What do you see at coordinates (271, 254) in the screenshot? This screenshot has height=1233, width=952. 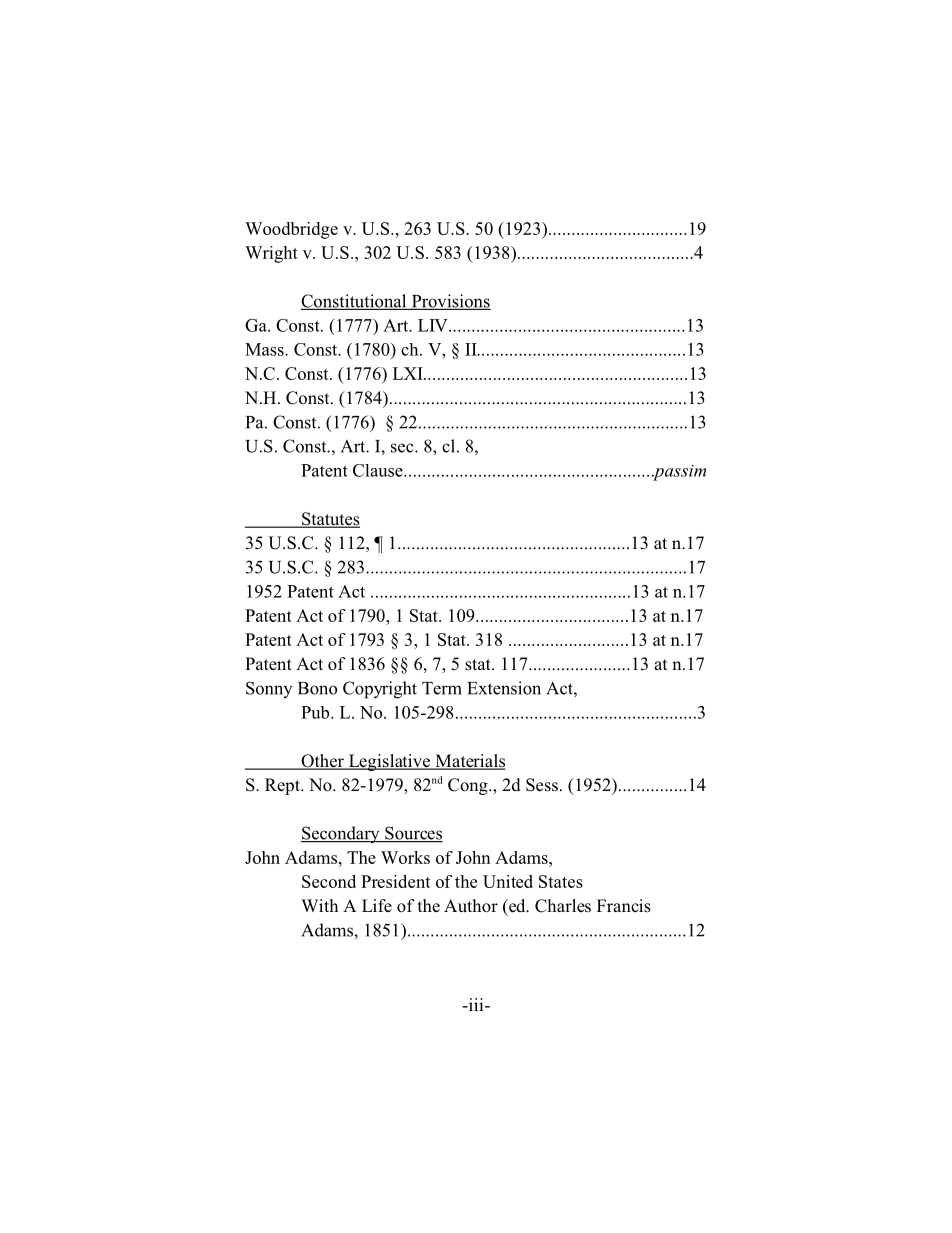 I see `Wright` at bounding box center [271, 254].
